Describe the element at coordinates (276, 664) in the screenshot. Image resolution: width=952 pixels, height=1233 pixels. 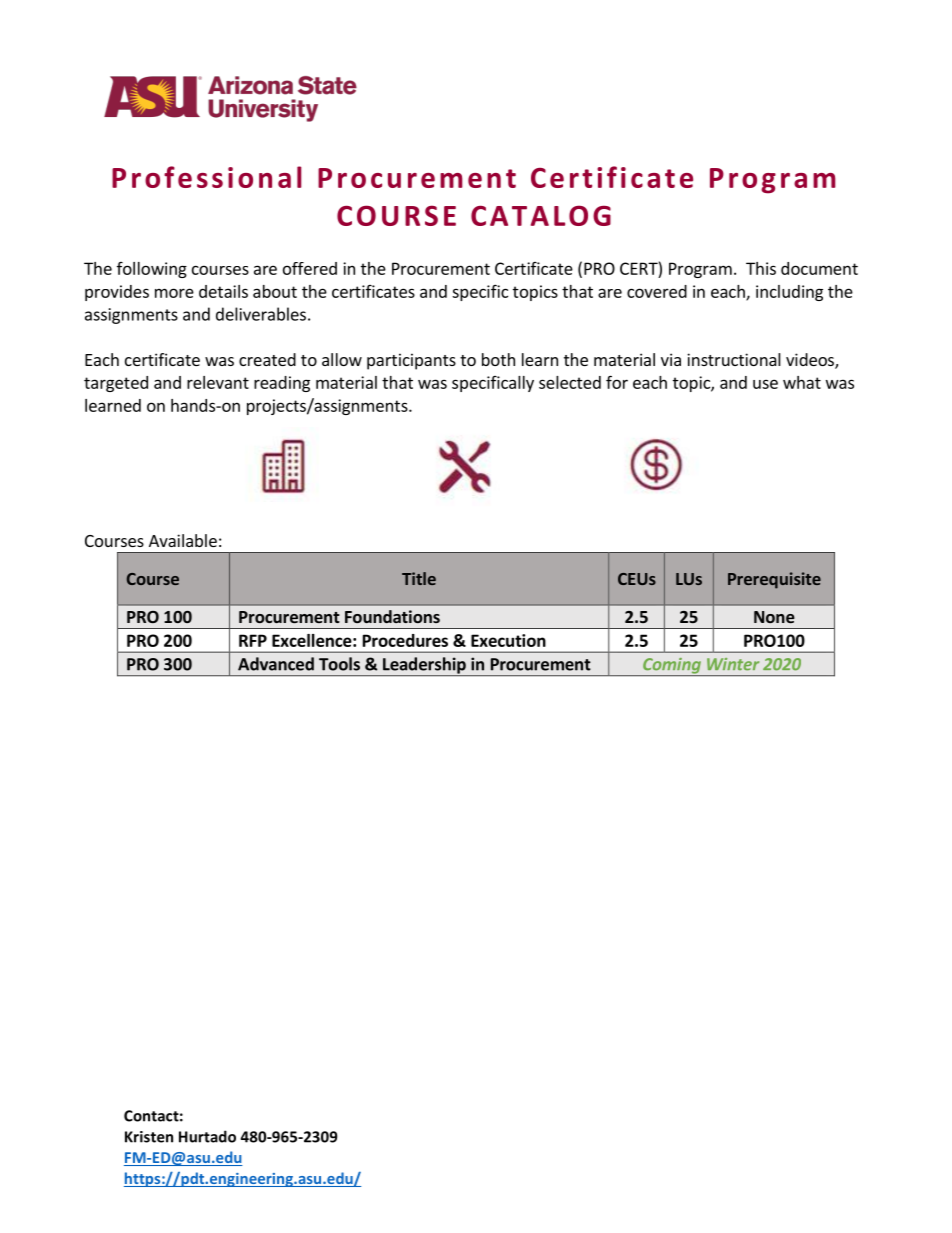
I see `Advanced` at that location.
